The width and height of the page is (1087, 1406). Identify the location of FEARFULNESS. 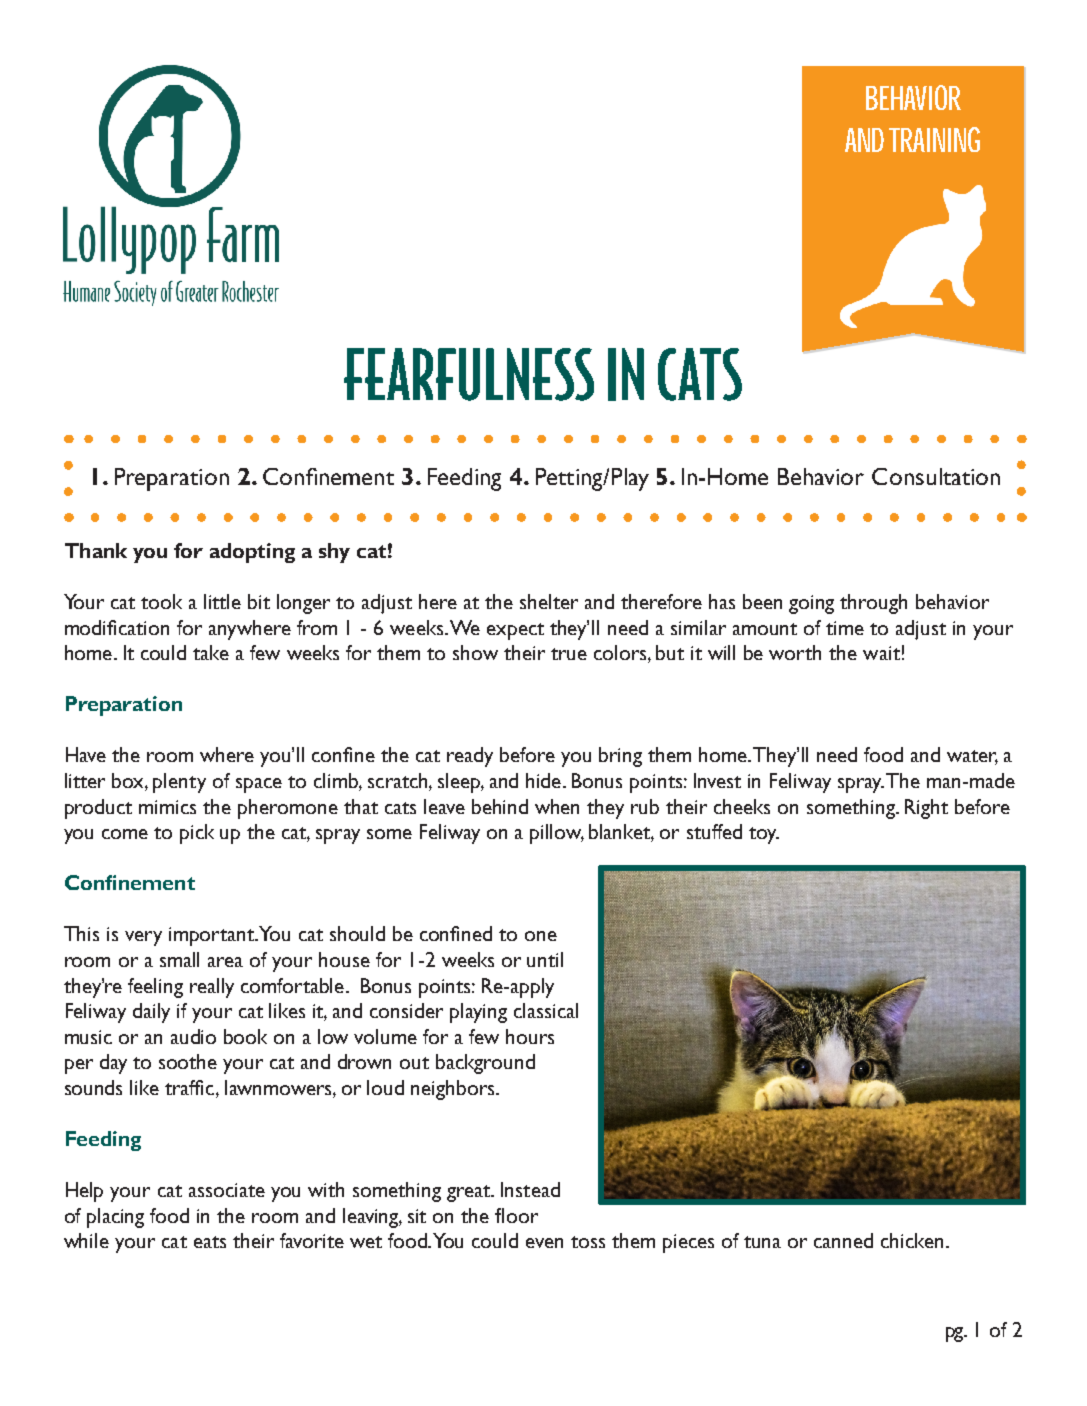
(469, 374).
